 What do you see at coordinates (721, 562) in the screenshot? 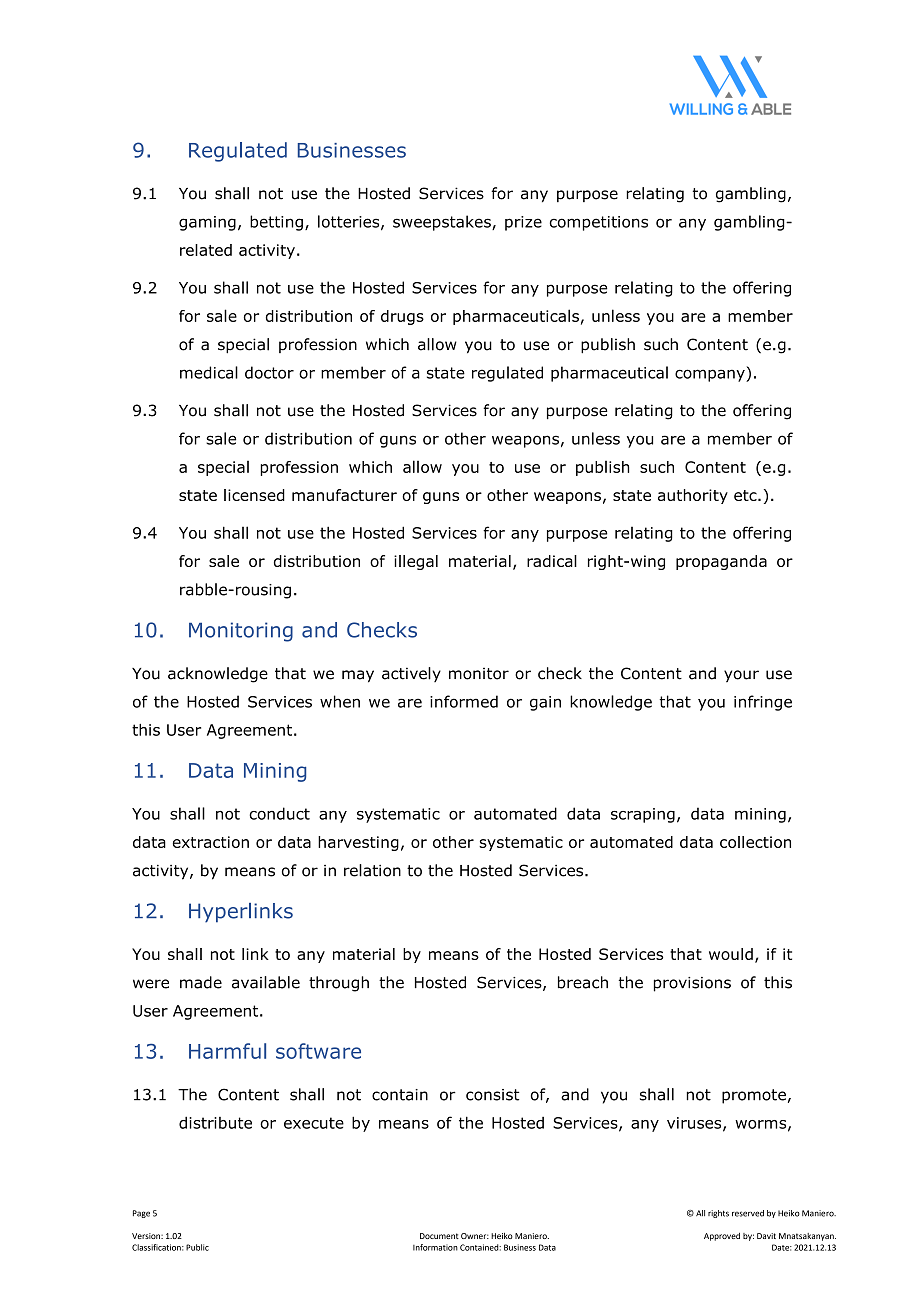
I see `propaganda` at bounding box center [721, 562].
